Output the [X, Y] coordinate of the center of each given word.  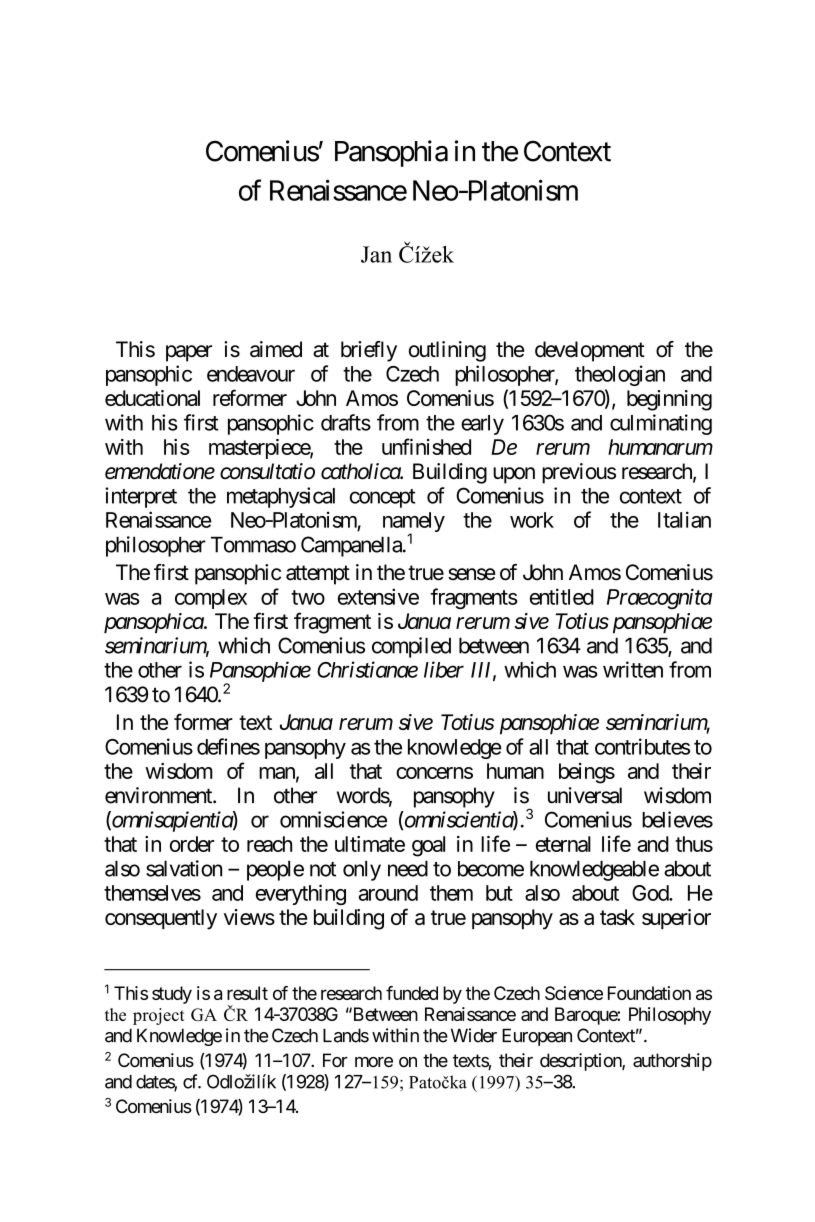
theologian [620, 375]
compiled [411, 647]
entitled [562, 596]
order [192, 844]
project [159, 1016]
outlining [447, 351]
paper [189, 353]
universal [585, 795]
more [374, 1062]
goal [428, 846]
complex [211, 599]
